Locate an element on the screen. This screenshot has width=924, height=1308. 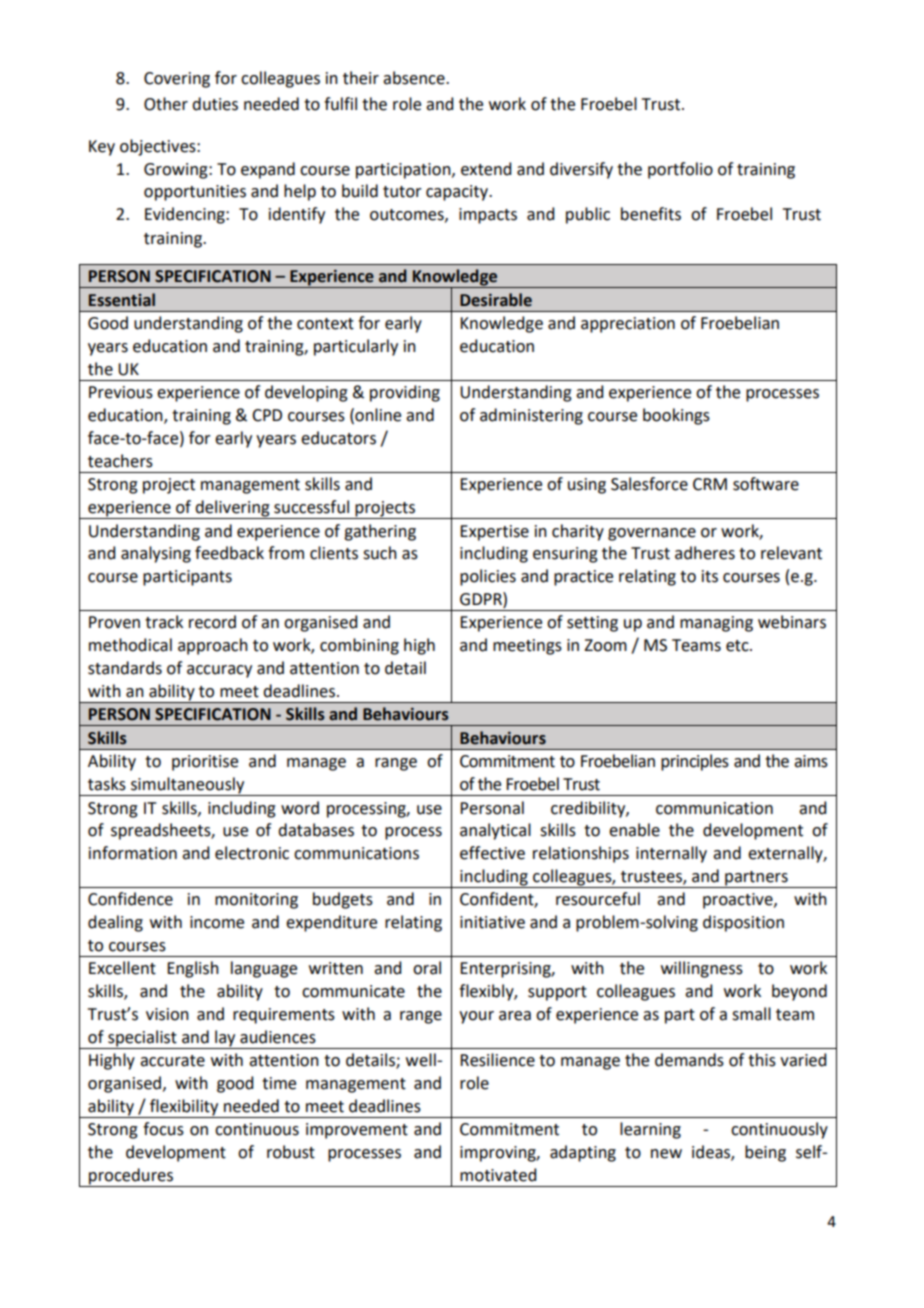
improvement is located at coordinates (357, 1131).
